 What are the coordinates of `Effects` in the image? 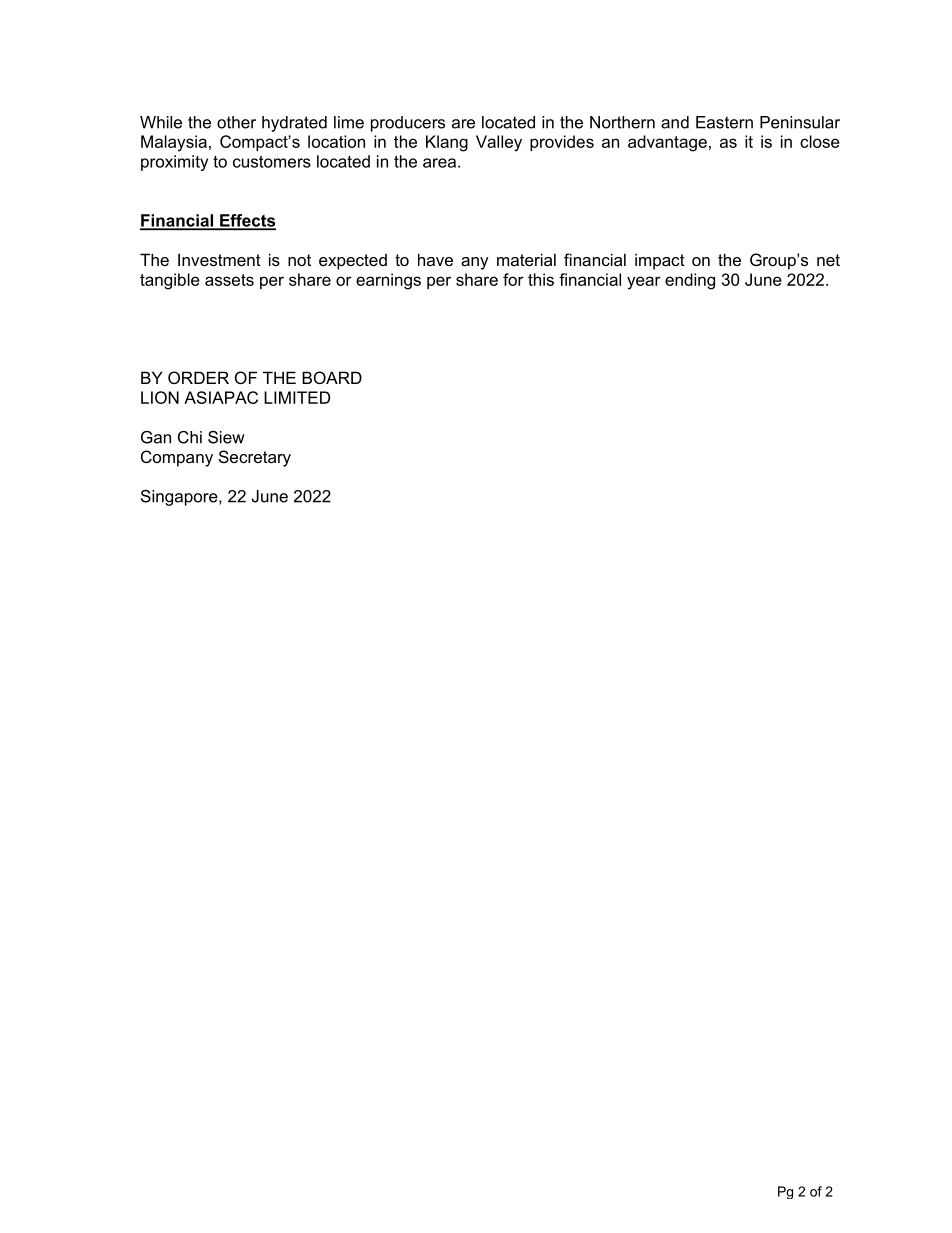 It's located at (247, 221).
